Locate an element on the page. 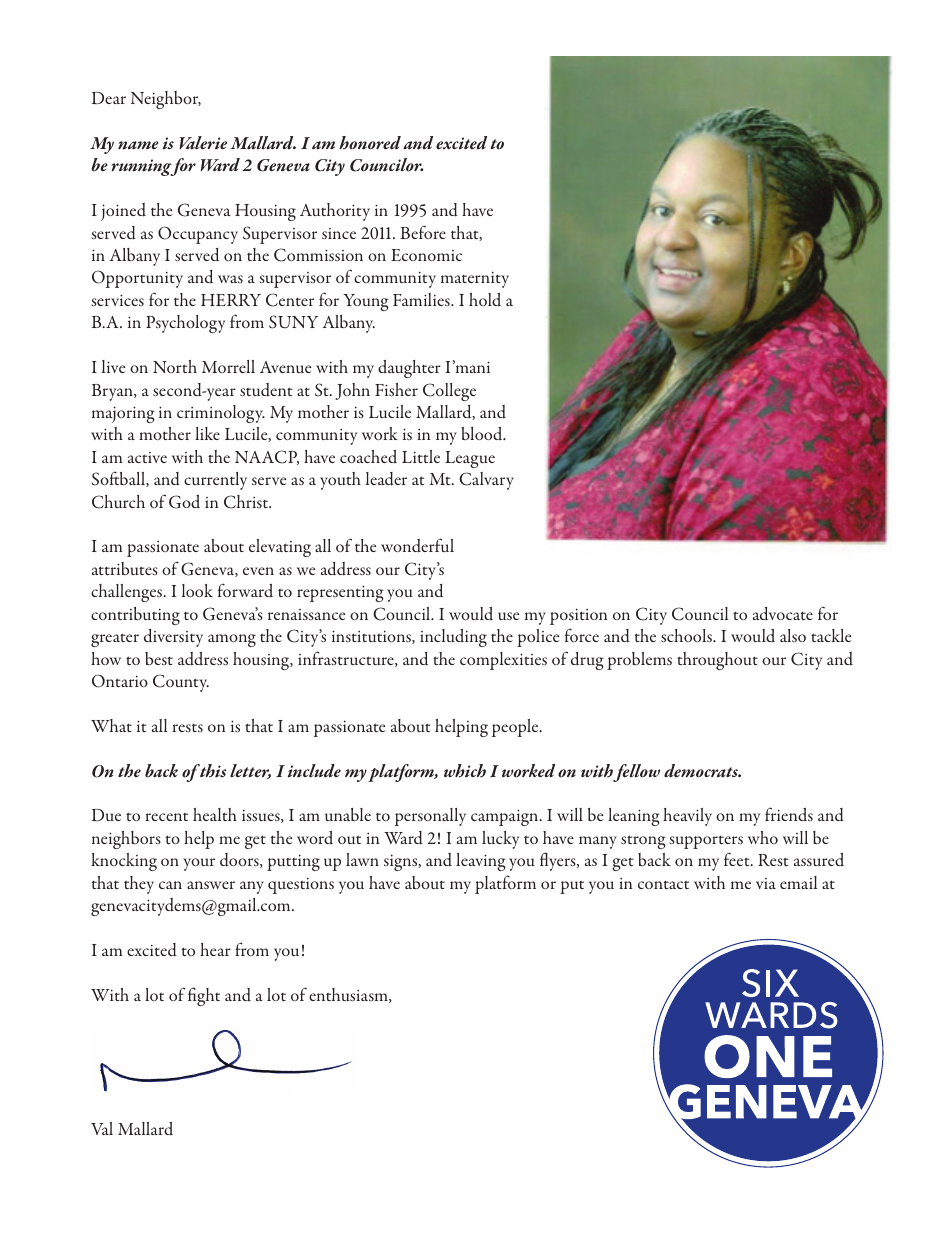 The image size is (952, 1233). honored is located at coordinates (370, 143).
